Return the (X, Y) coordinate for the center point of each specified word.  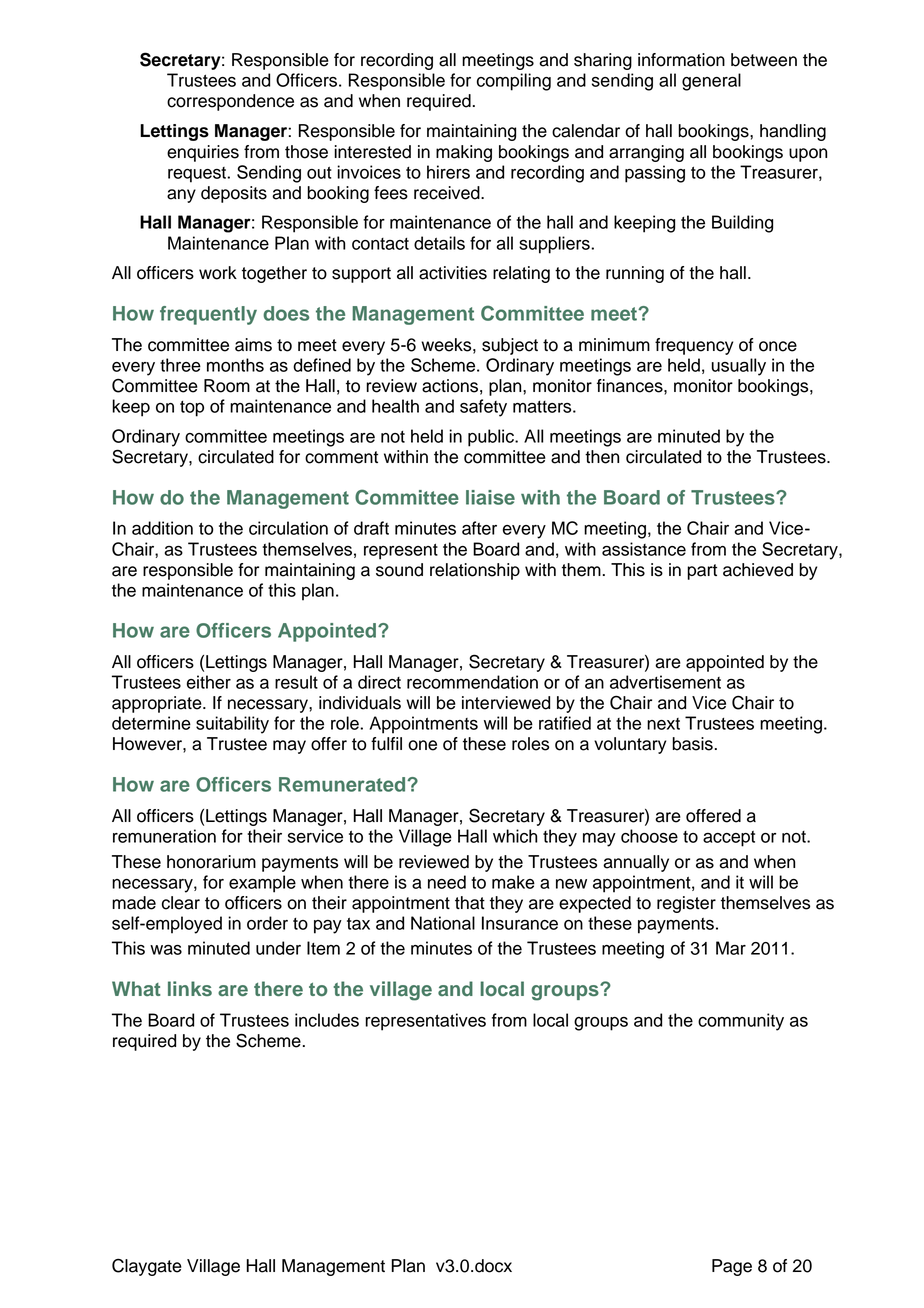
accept (729, 839)
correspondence (230, 102)
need (447, 882)
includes (327, 1020)
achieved (758, 570)
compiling (514, 82)
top (192, 409)
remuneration (164, 836)
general (711, 82)
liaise (490, 497)
